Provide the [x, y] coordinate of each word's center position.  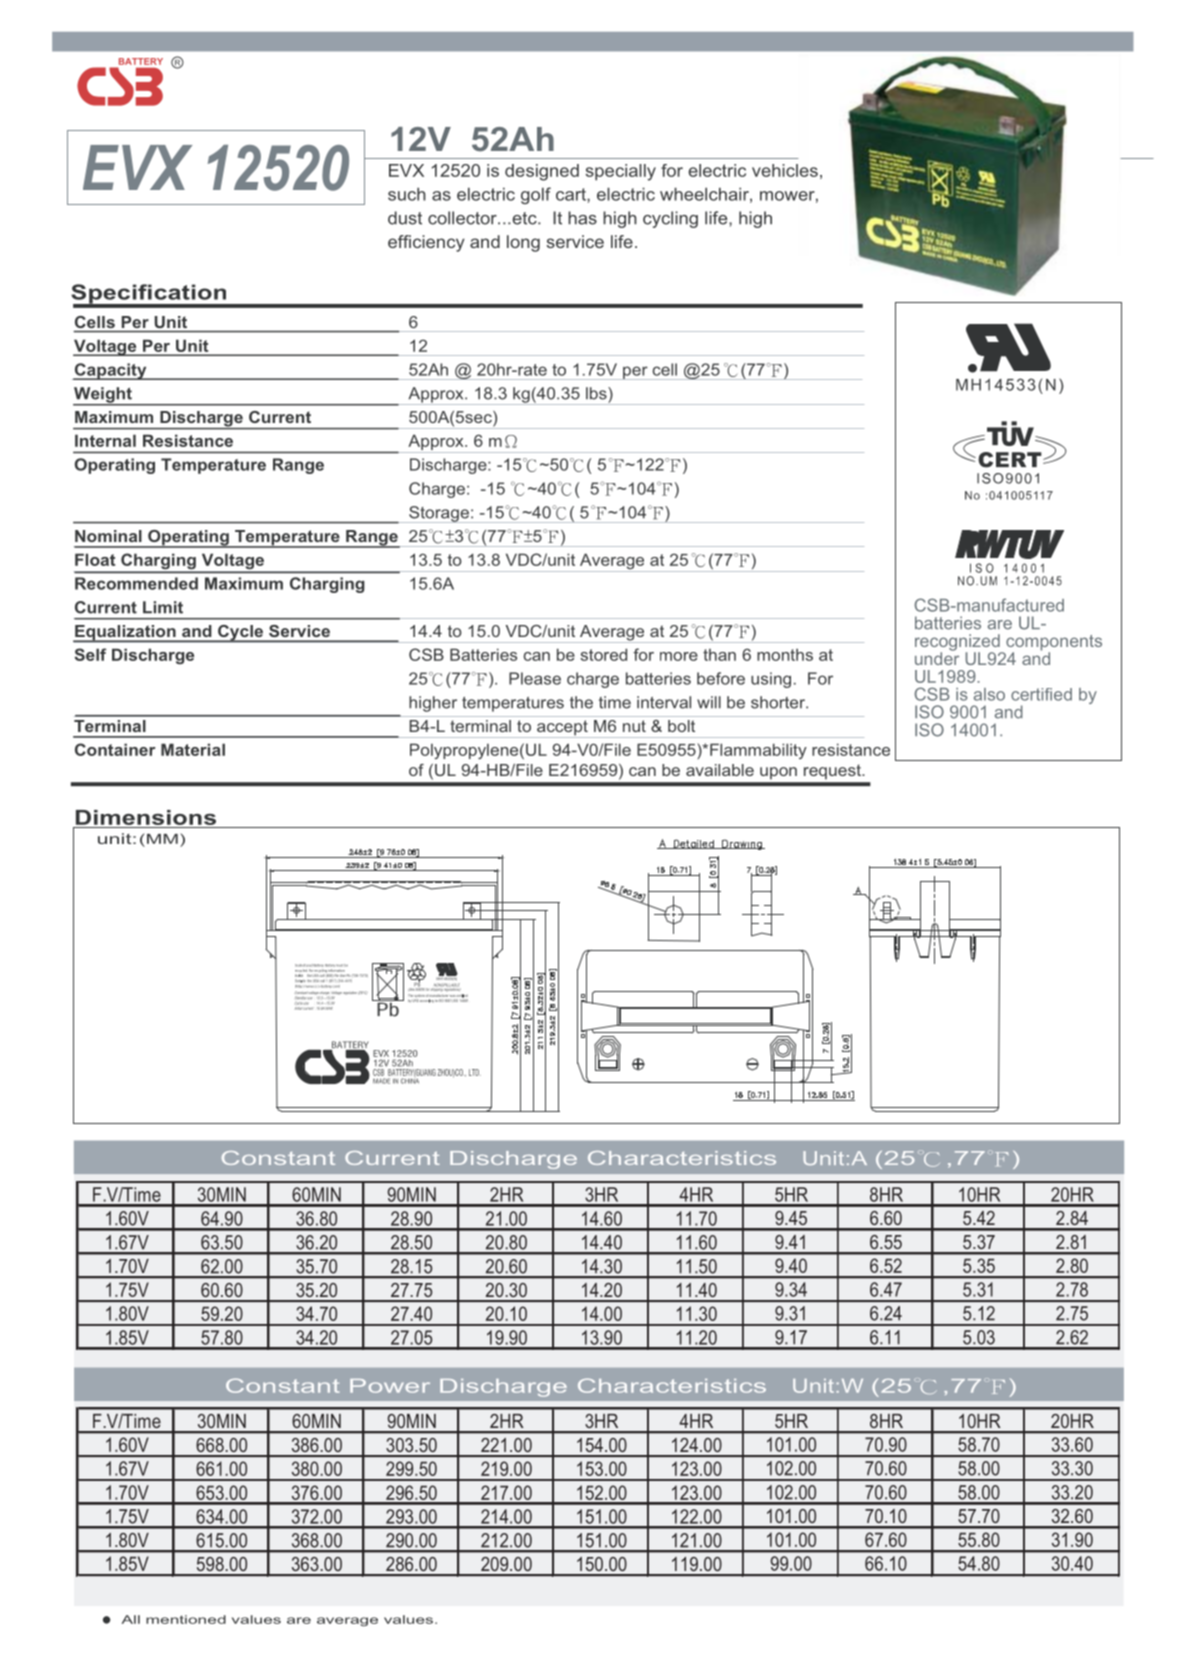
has [582, 218]
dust [405, 218]
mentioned [186, 1619]
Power [390, 1386]
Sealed [300, 965]
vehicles [785, 170]
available [720, 770]
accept [562, 729]
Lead [309, 965]
